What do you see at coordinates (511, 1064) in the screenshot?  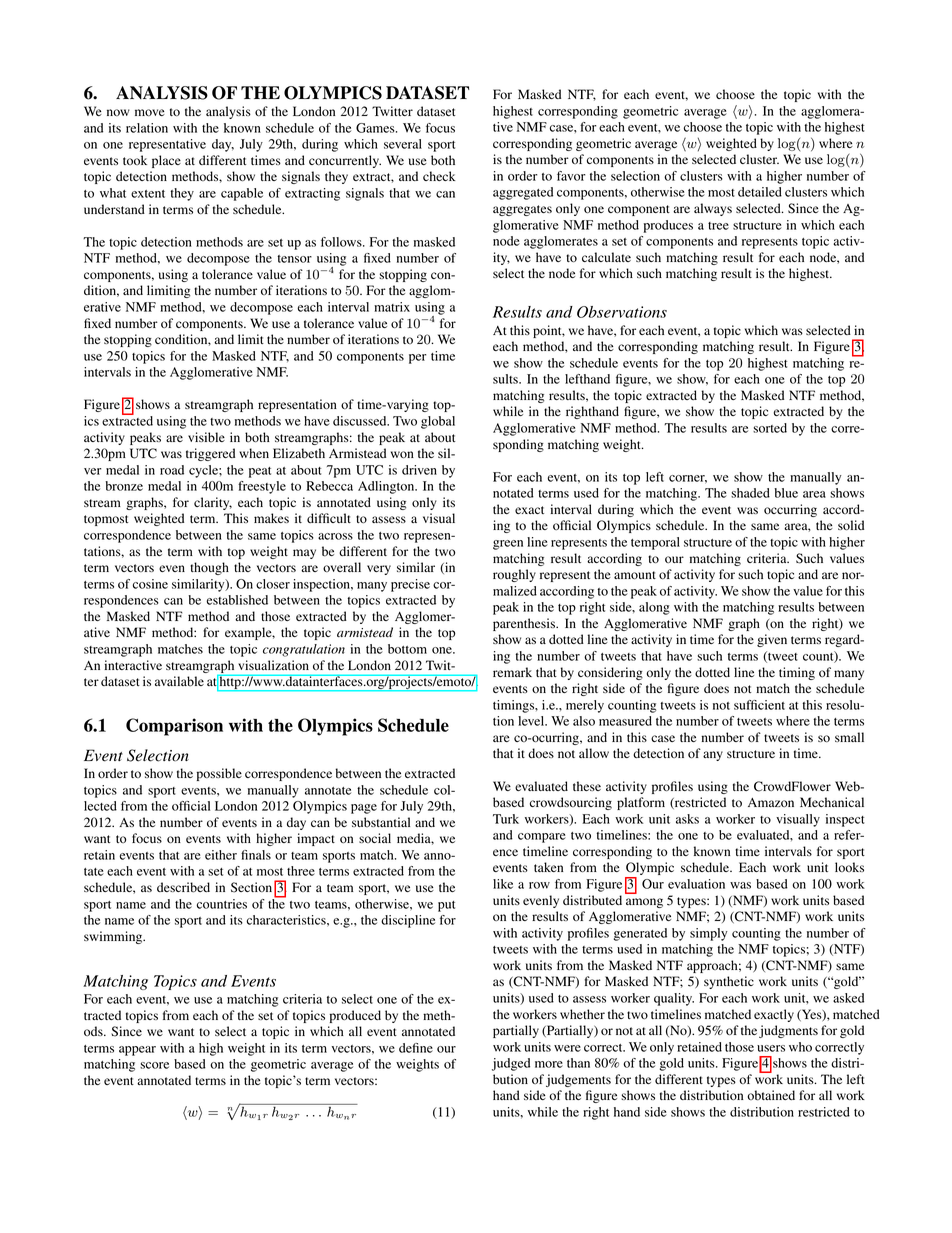 I see `judged` at bounding box center [511, 1064].
